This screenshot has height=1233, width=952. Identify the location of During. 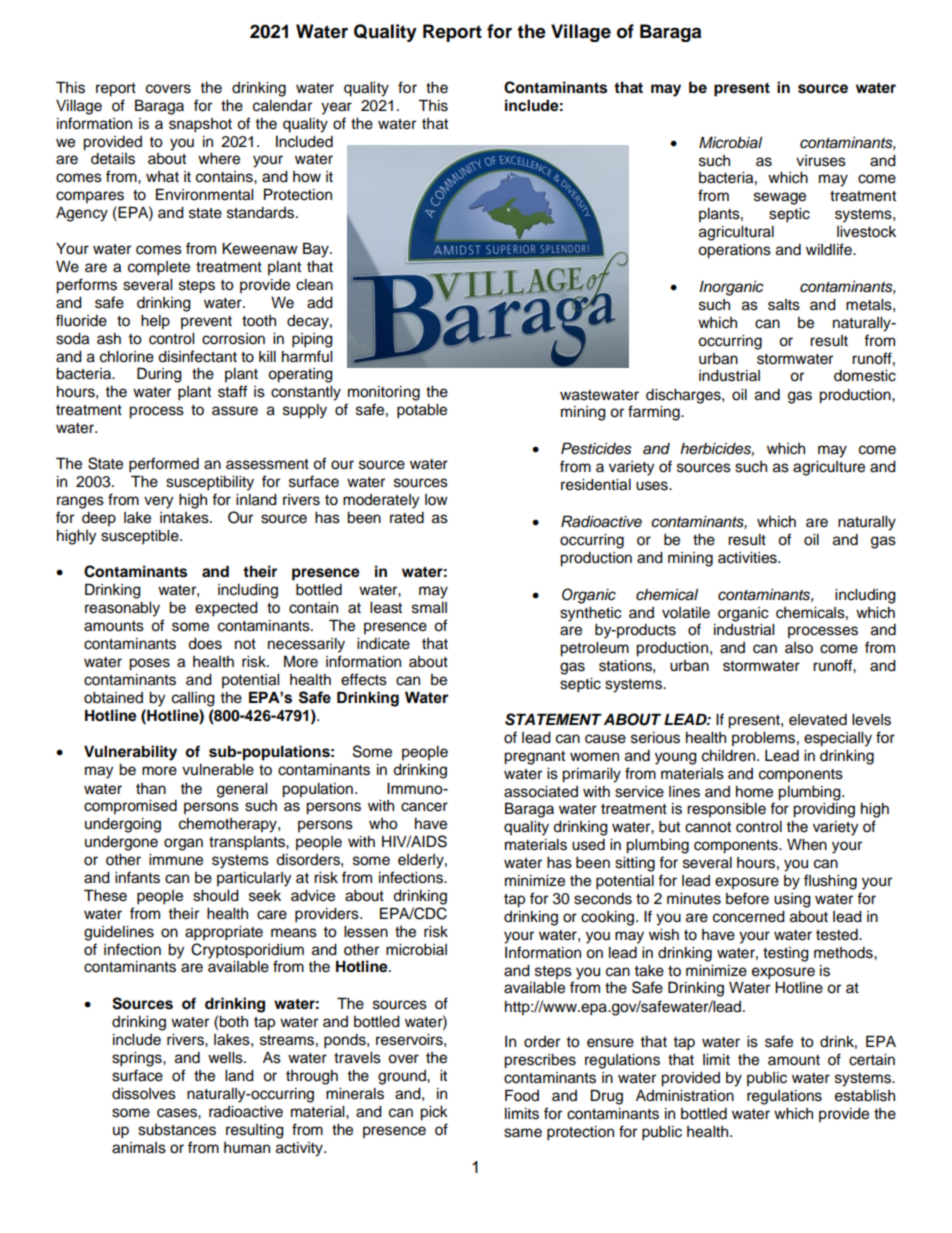
(159, 375).
